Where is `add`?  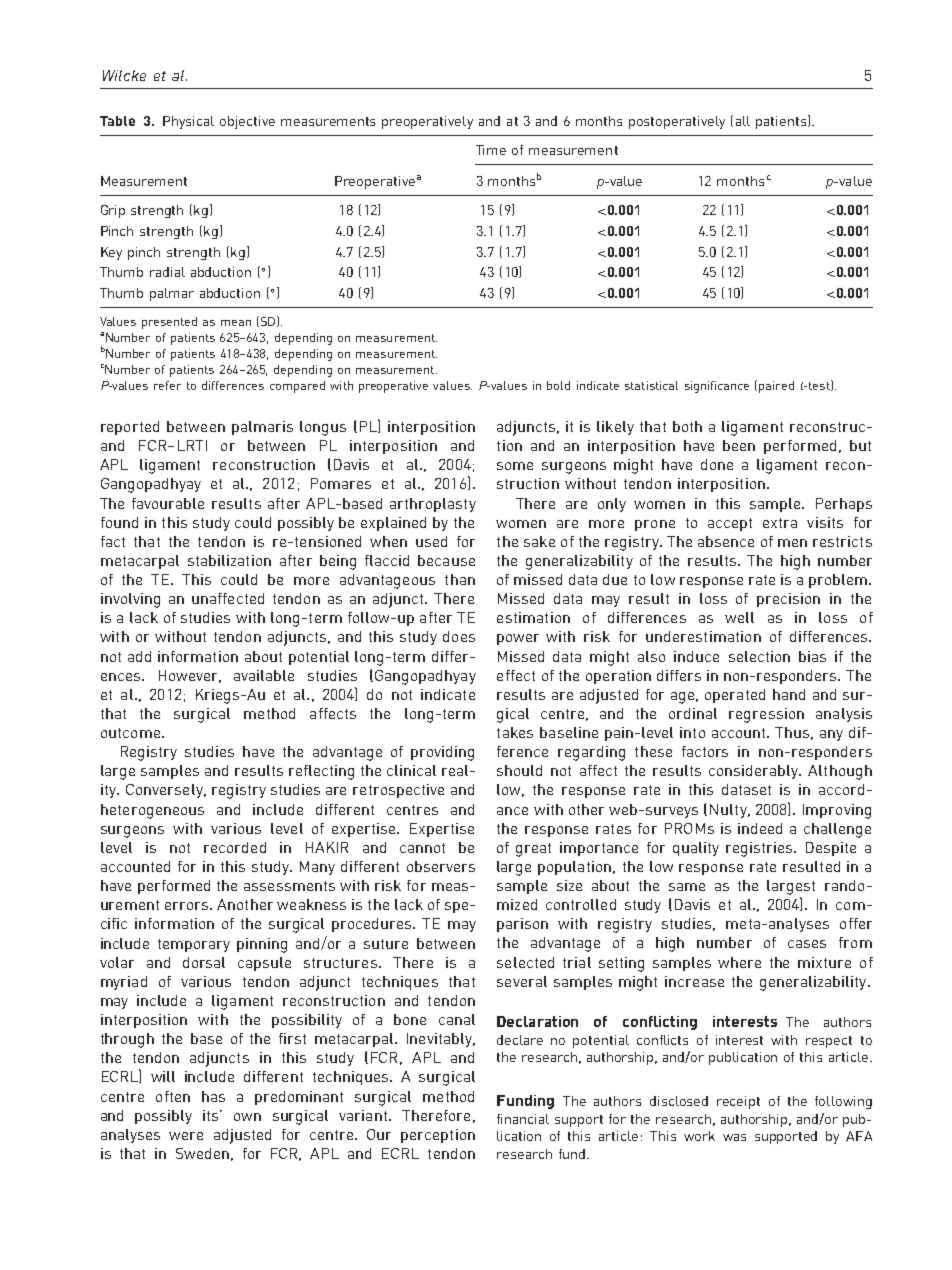
add is located at coordinates (139, 656).
